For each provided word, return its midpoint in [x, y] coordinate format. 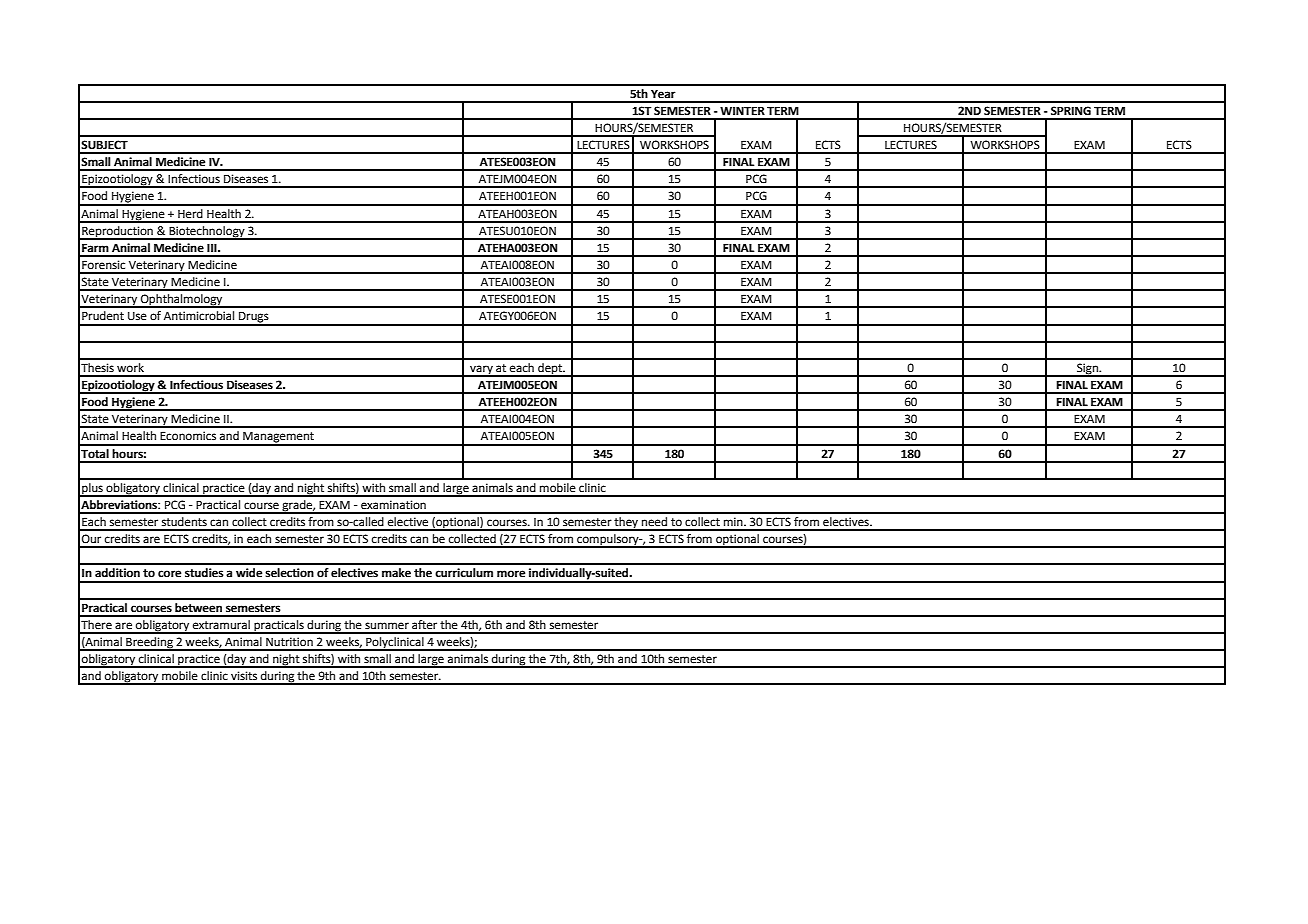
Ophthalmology [182, 301]
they [626, 524]
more [511, 574]
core [169, 574]
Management [278, 438]
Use [137, 316]
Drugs [254, 318]
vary [481, 371]
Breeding [149, 644]
